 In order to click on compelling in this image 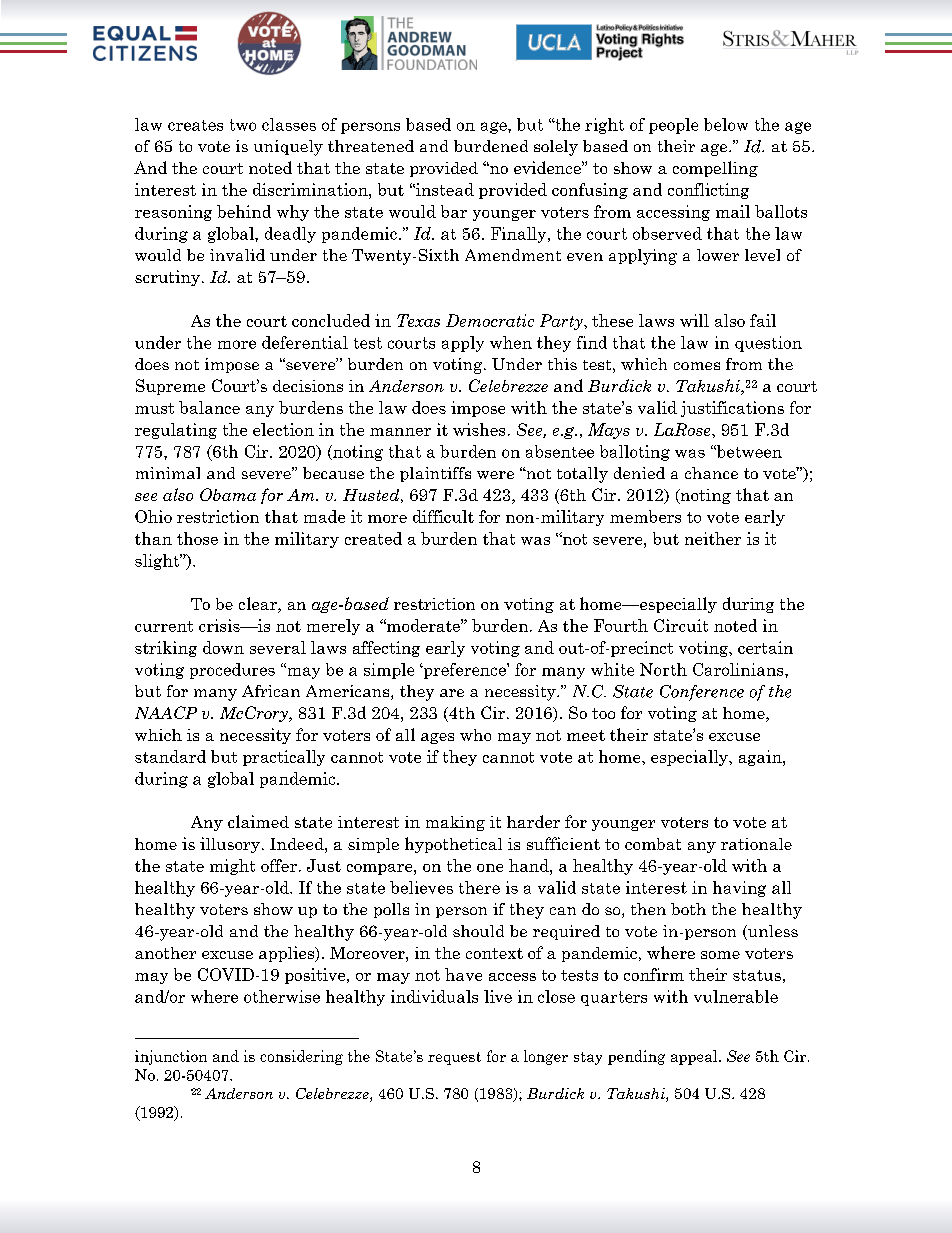, I will do `click(715, 169)`.
